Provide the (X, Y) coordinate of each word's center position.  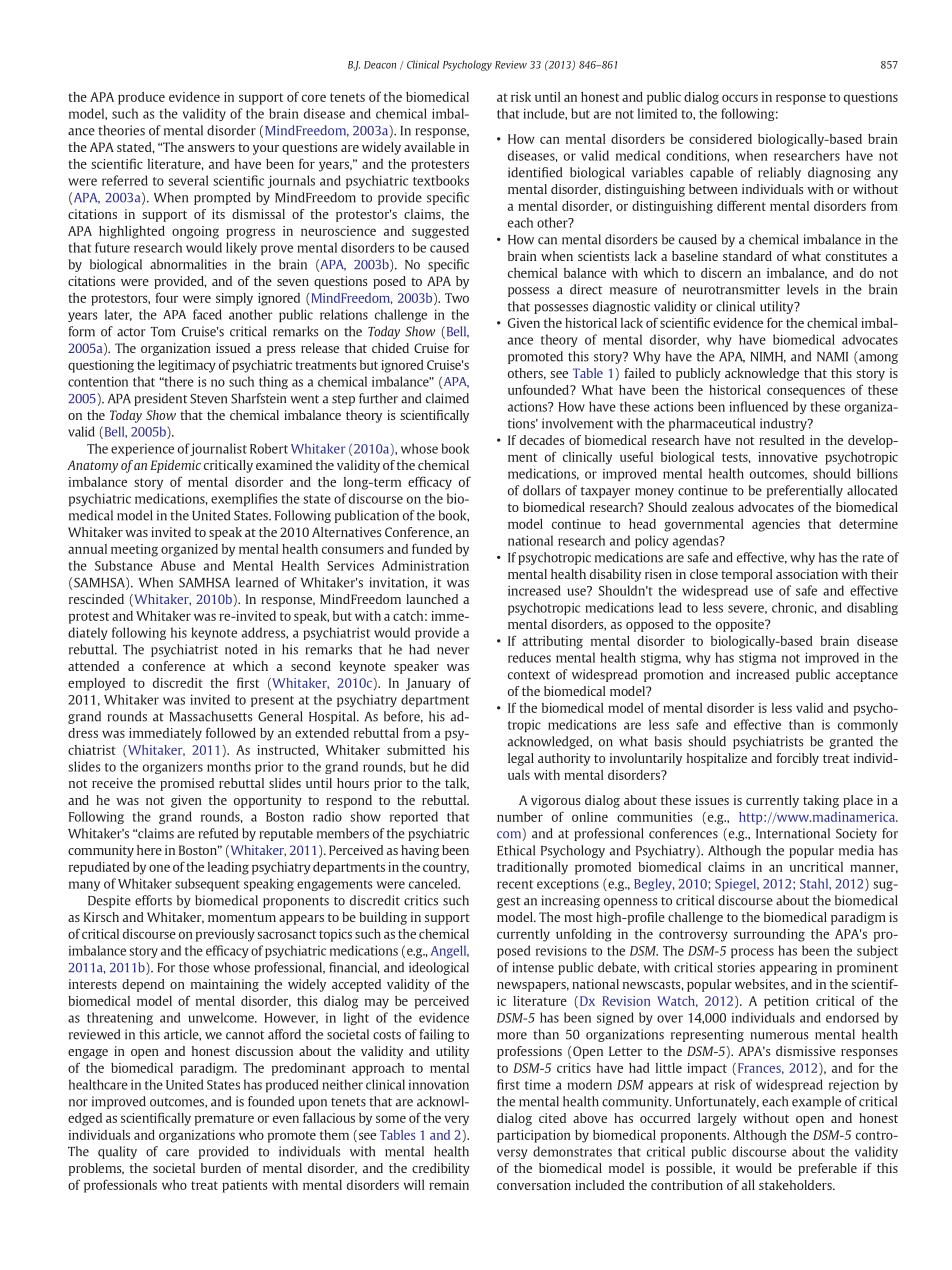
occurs (740, 98)
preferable (827, 1169)
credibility (441, 1169)
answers (211, 148)
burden (221, 1168)
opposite (741, 625)
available (429, 147)
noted (241, 649)
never (453, 651)
